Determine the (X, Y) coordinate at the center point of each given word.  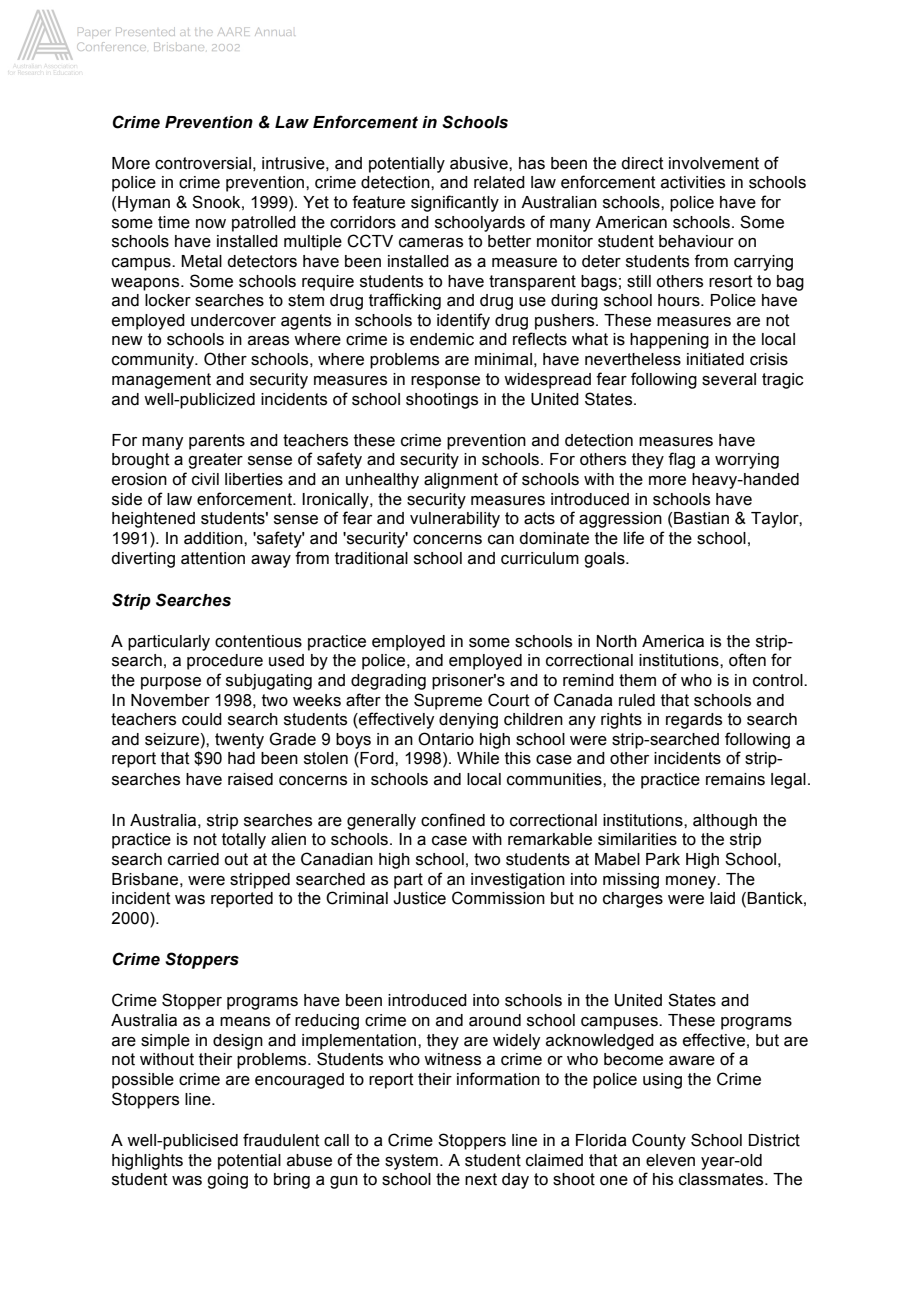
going (227, 1181)
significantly (455, 203)
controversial (203, 163)
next (481, 1179)
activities (693, 182)
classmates (722, 1179)
